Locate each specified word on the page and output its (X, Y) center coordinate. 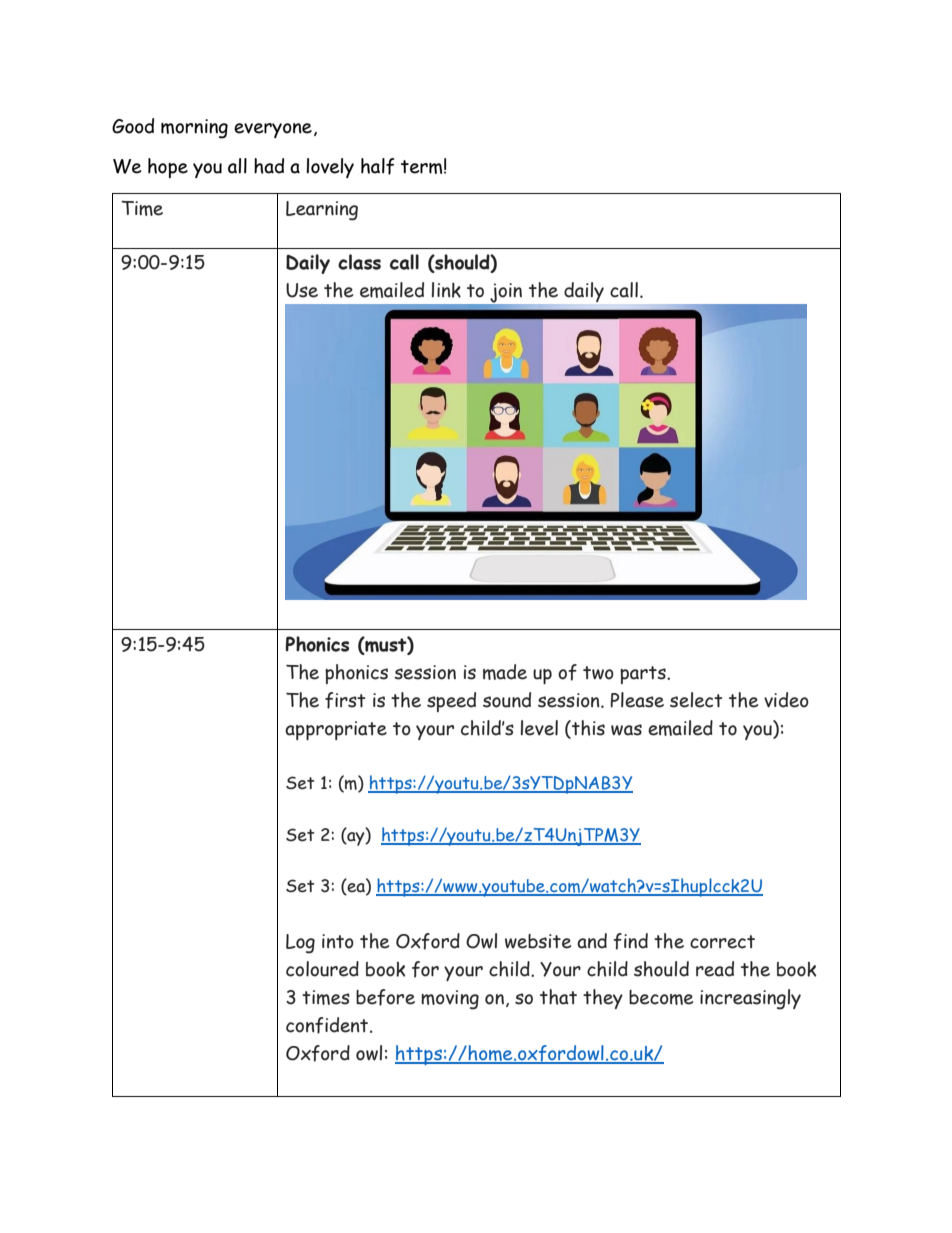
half (377, 166)
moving (450, 1000)
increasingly (750, 999)
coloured (322, 969)
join (505, 294)
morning (194, 129)
